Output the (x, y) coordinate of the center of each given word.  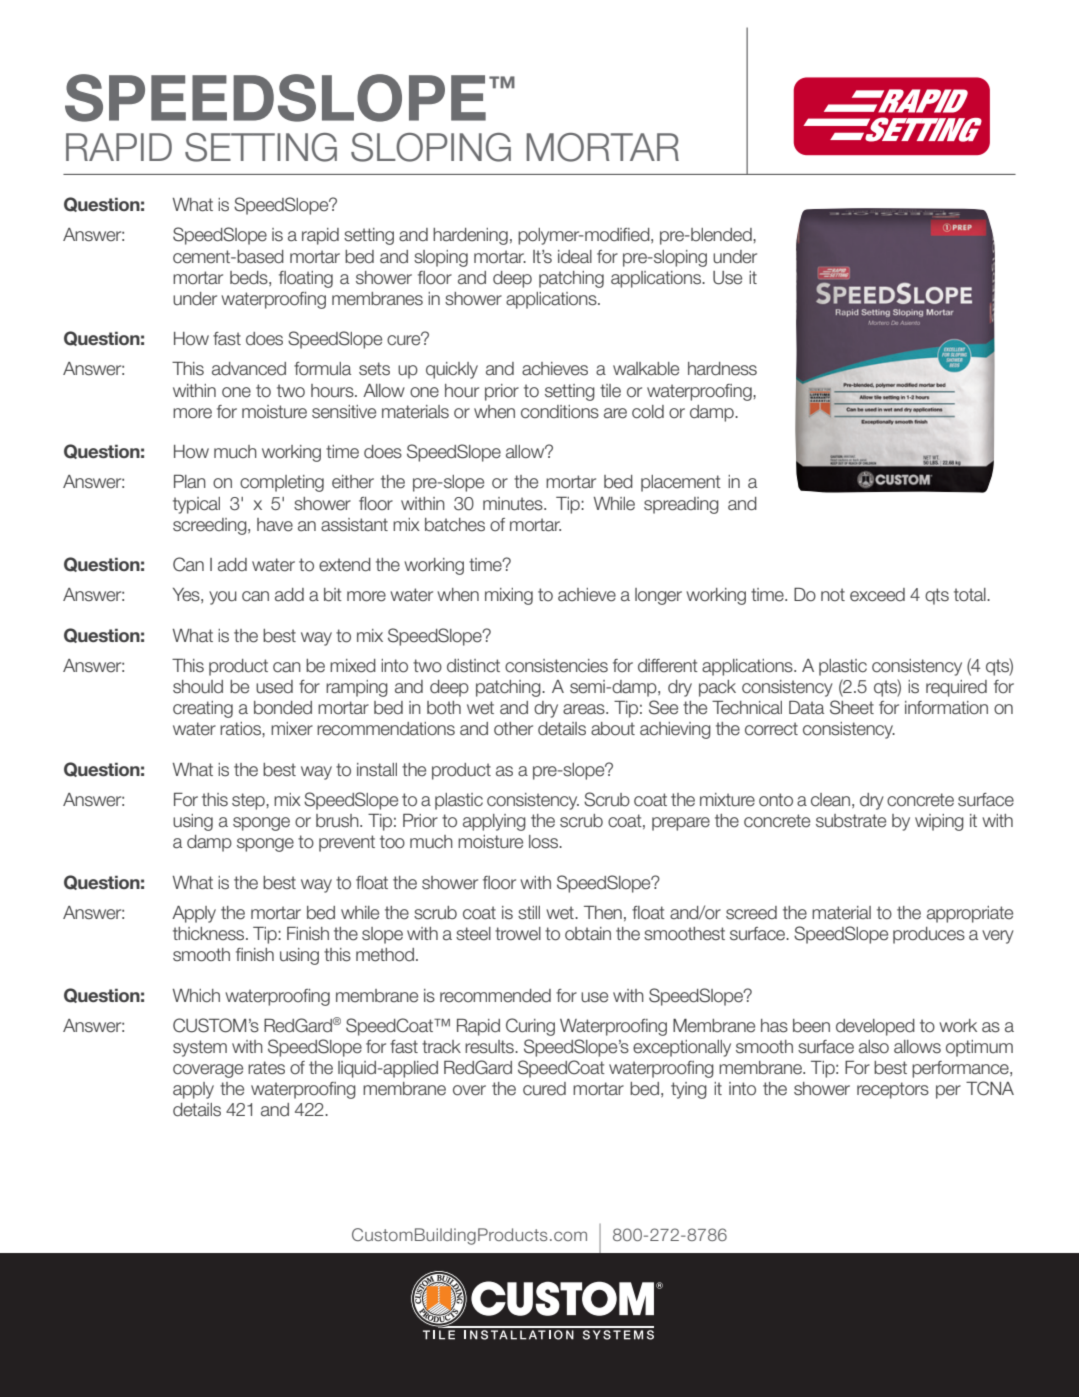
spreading (681, 505)
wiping (939, 822)
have (275, 525)
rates (266, 1068)
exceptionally (682, 1048)
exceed (877, 595)
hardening (470, 236)
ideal (575, 257)
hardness (722, 369)
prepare (681, 824)
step (249, 801)
